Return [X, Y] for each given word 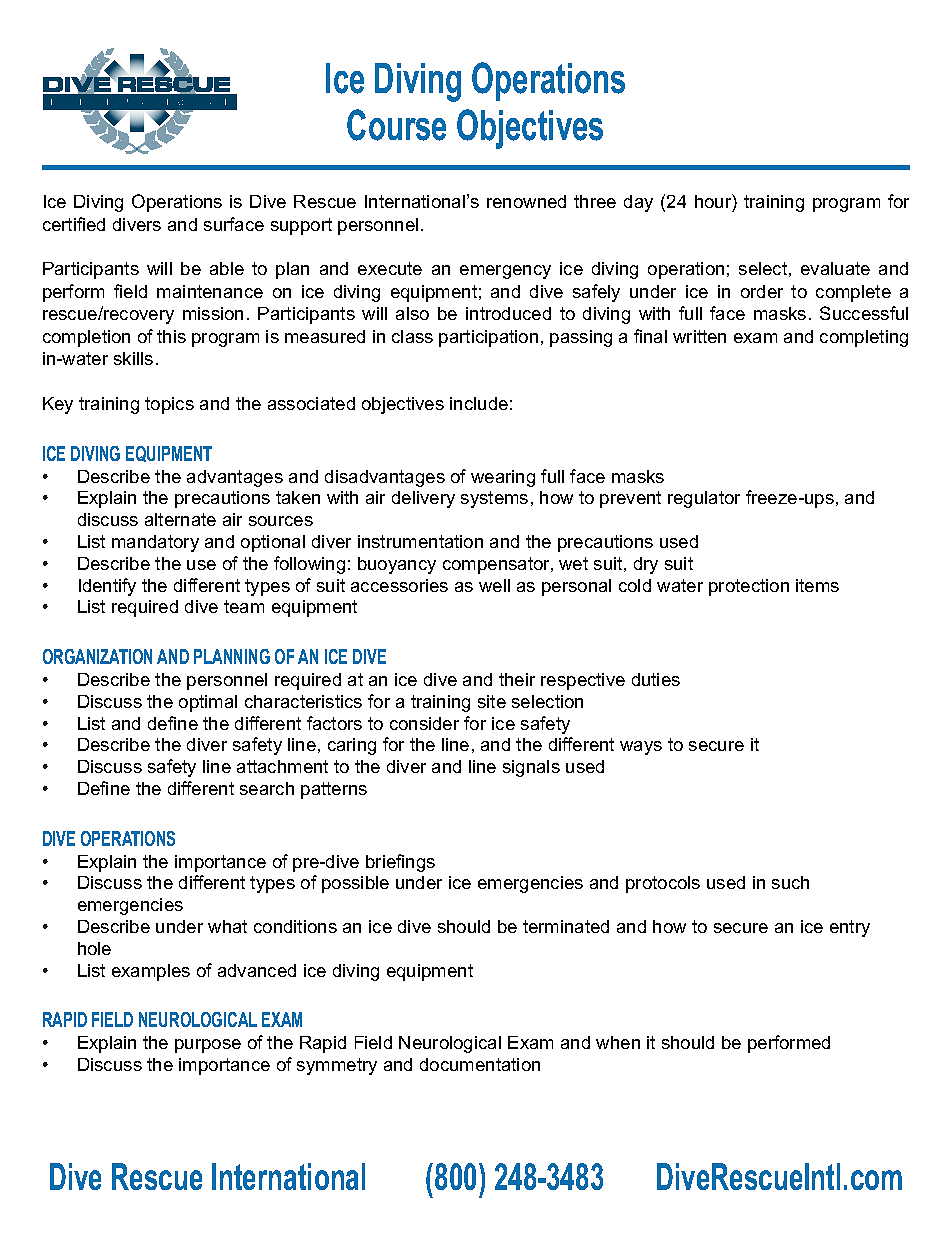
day [638, 203]
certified [74, 224]
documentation [480, 1064]
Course [396, 125]
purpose [208, 1046]
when [618, 1042]
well [494, 585]
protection [749, 587]
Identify [107, 587]
